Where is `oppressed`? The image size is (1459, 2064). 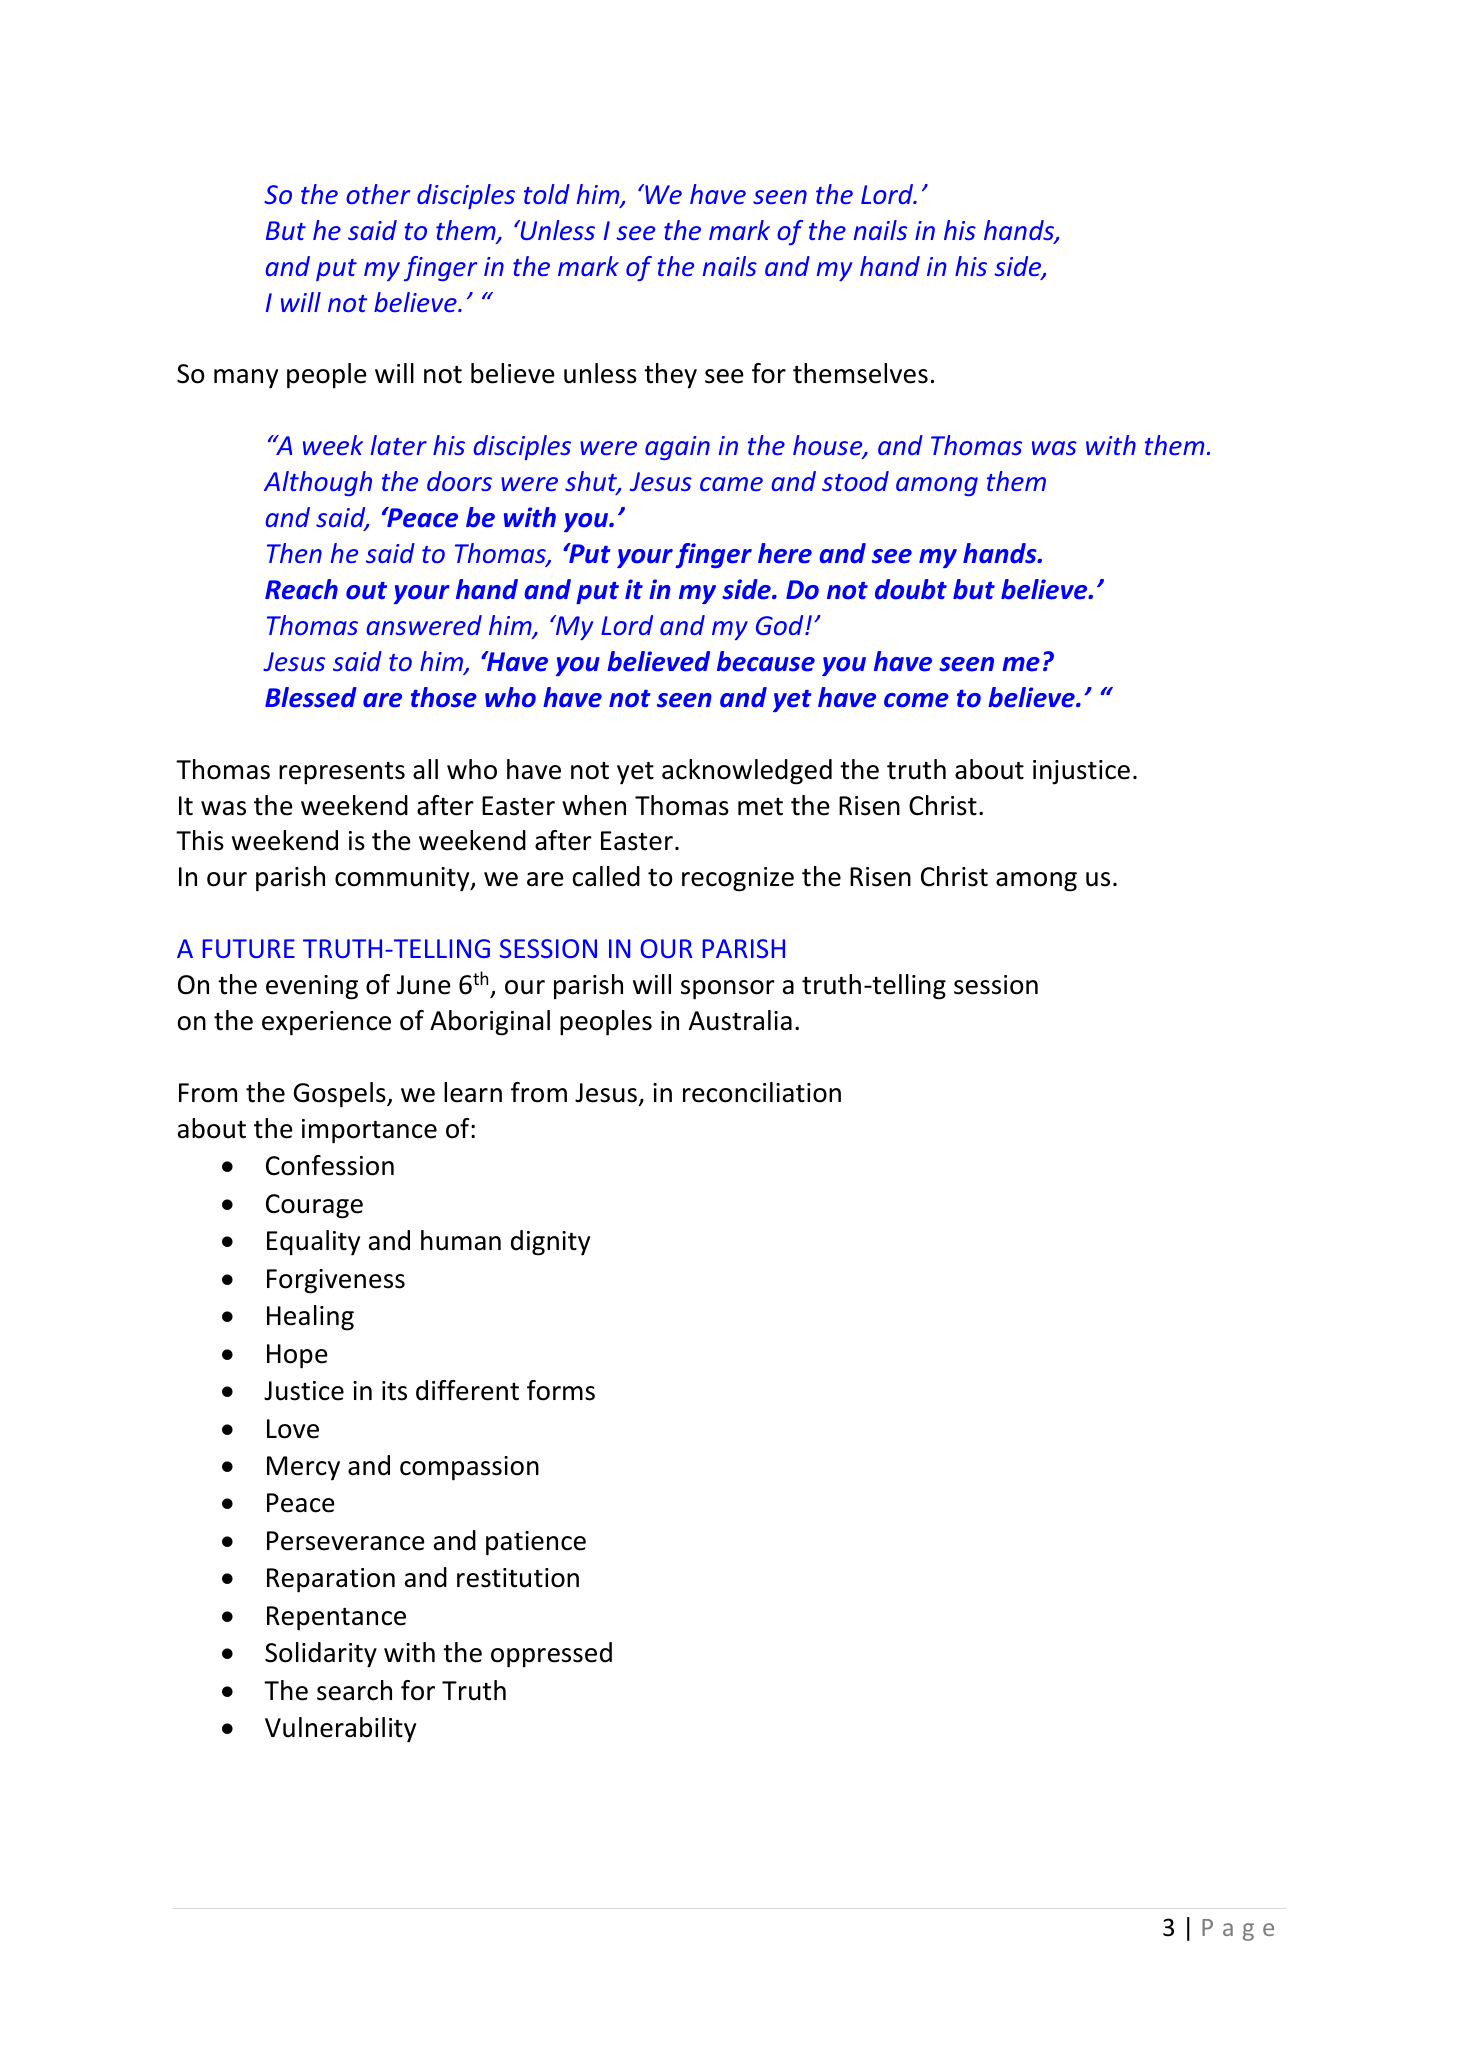 oppressed is located at coordinates (551, 1655).
